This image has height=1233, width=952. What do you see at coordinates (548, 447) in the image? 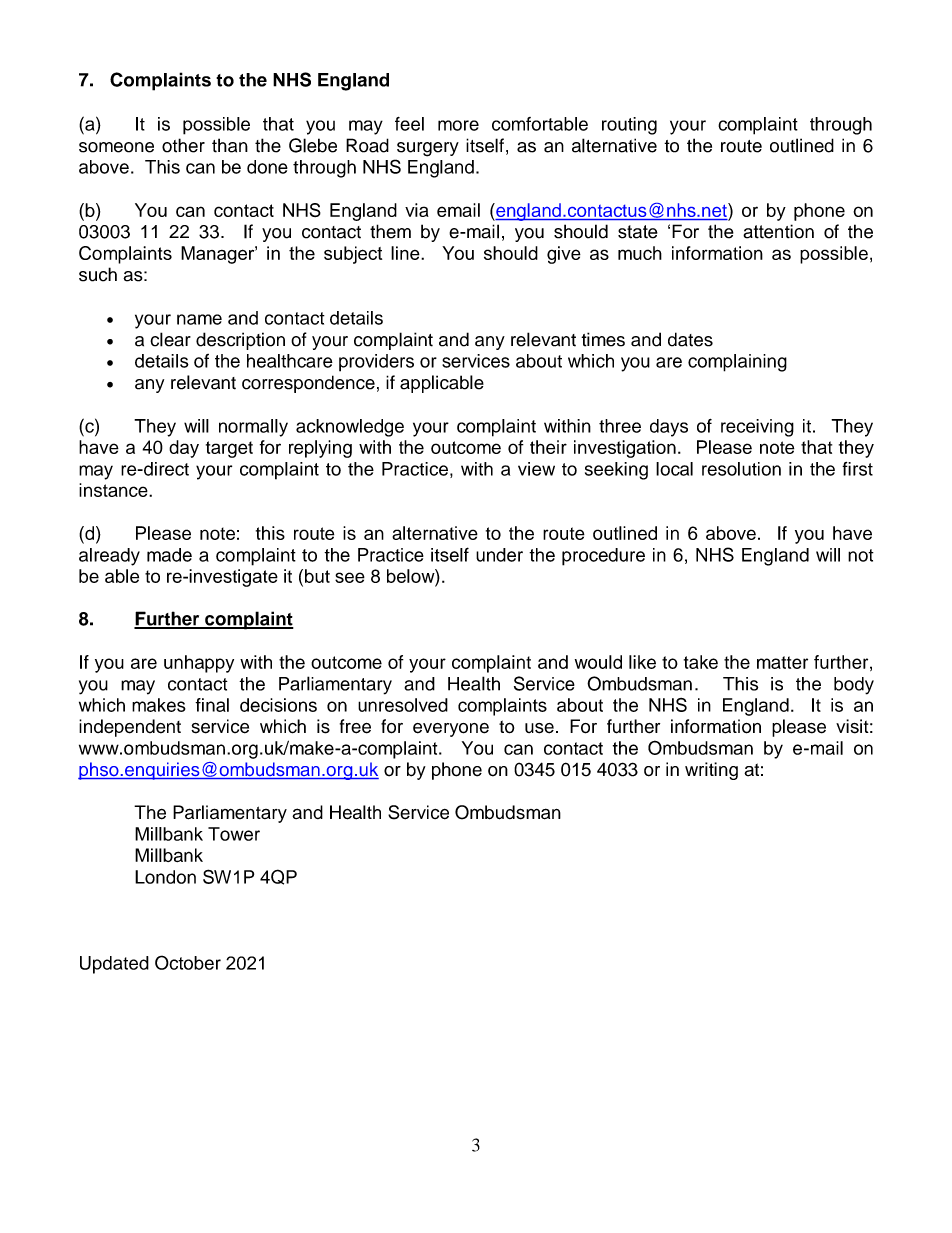
I see `their` at bounding box center [548, 447].
